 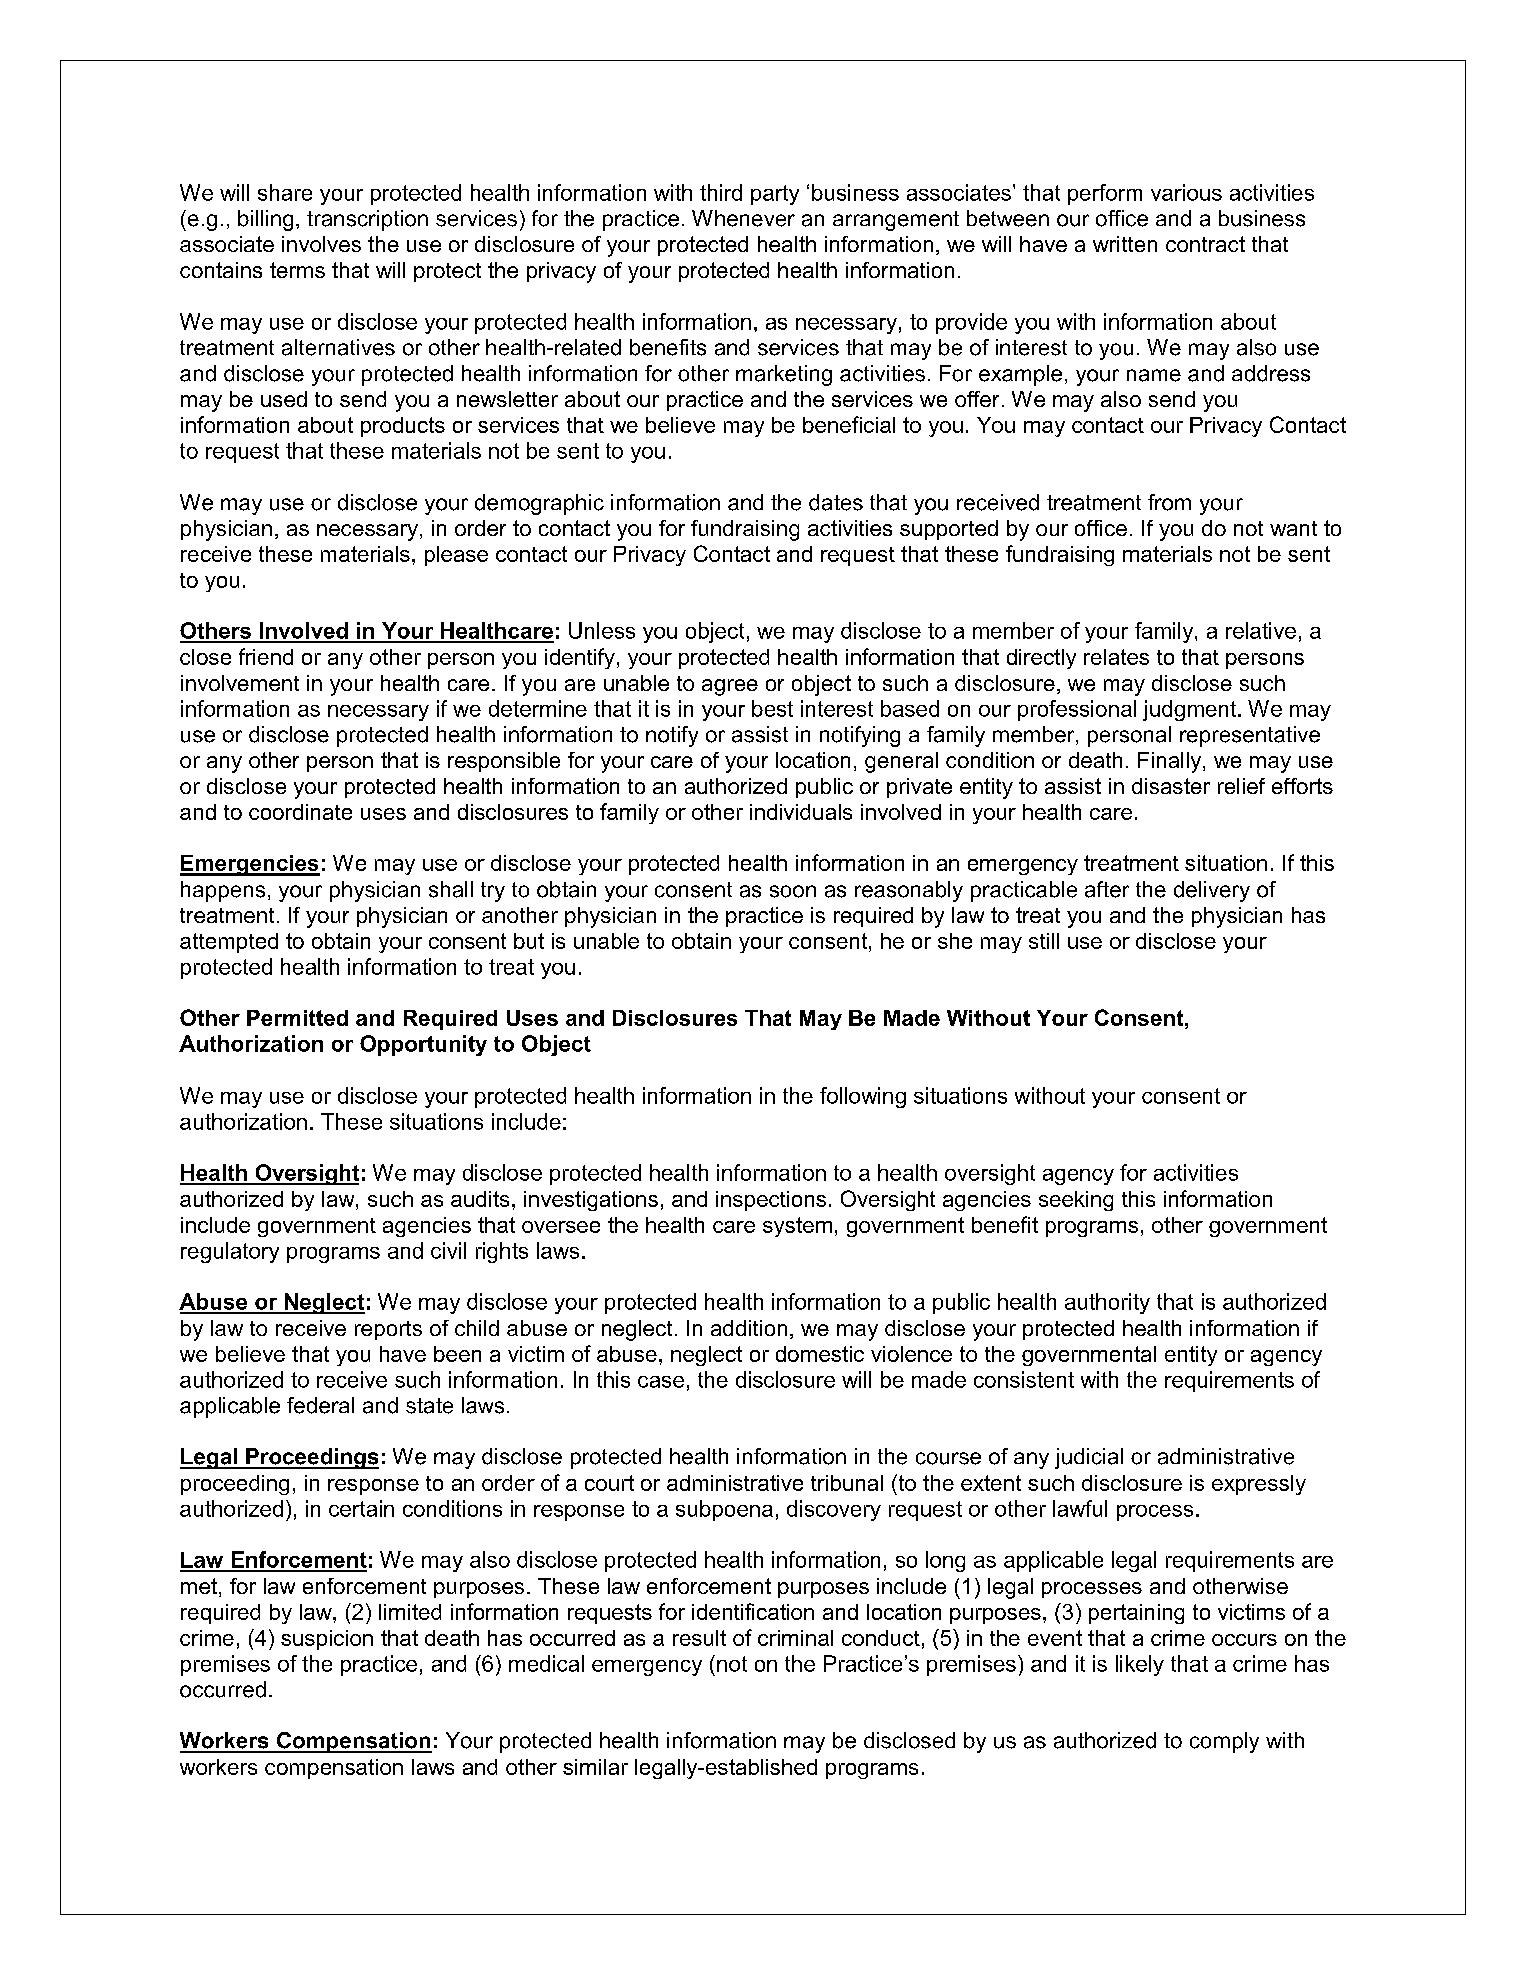 What do you see at coordinates (743, 218) in the screenshot?
I see `Whenever` at bounding box center [743, 218].
